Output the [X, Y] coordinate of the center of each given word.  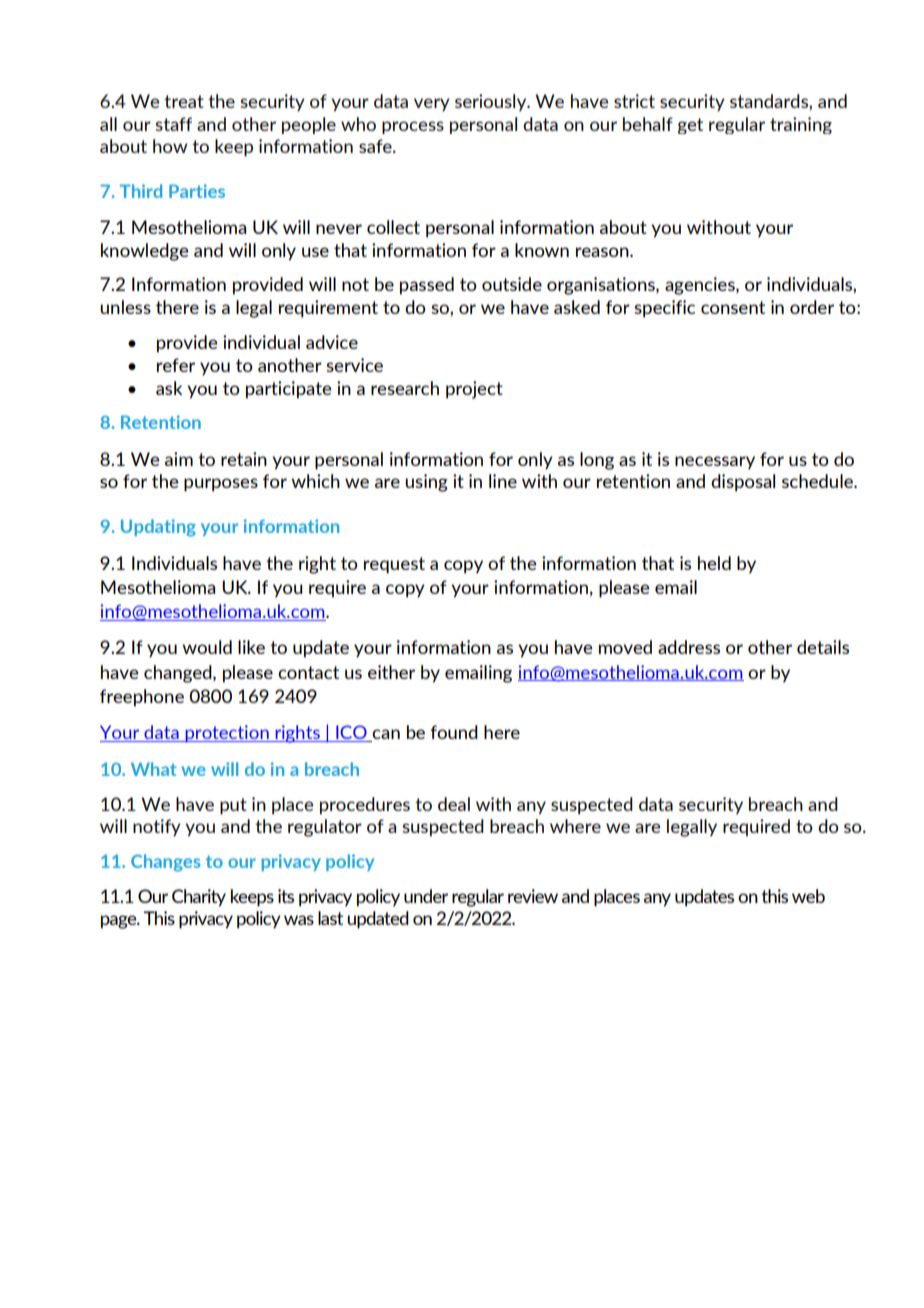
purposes [221, 485]
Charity [199, 898]
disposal [743, 483]
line [503, 481]
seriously [492, 102]
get [690, 126]
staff [173, 124]
